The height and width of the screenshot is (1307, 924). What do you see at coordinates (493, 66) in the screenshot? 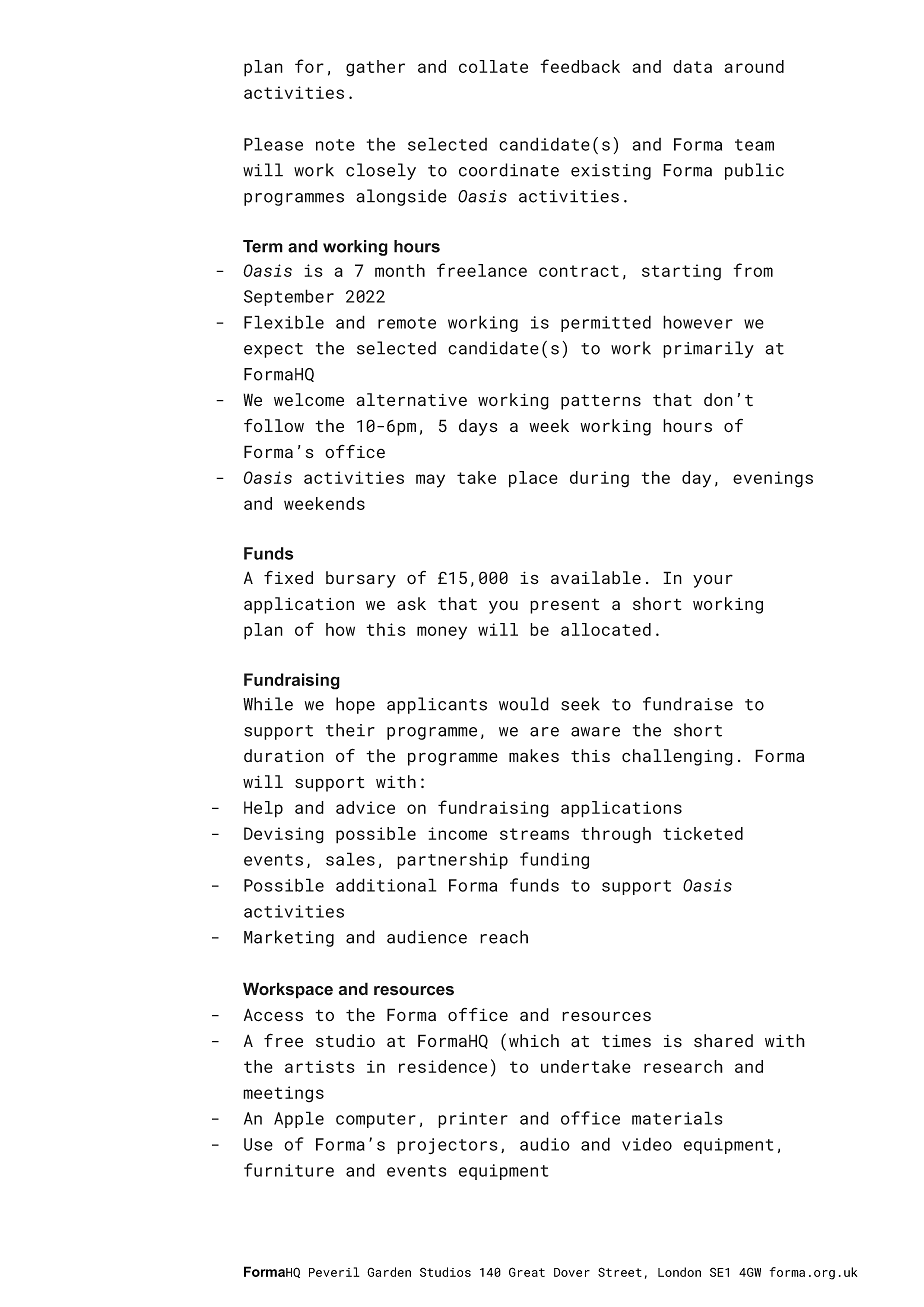
I see `collate` at bounding box center [493, 66].
